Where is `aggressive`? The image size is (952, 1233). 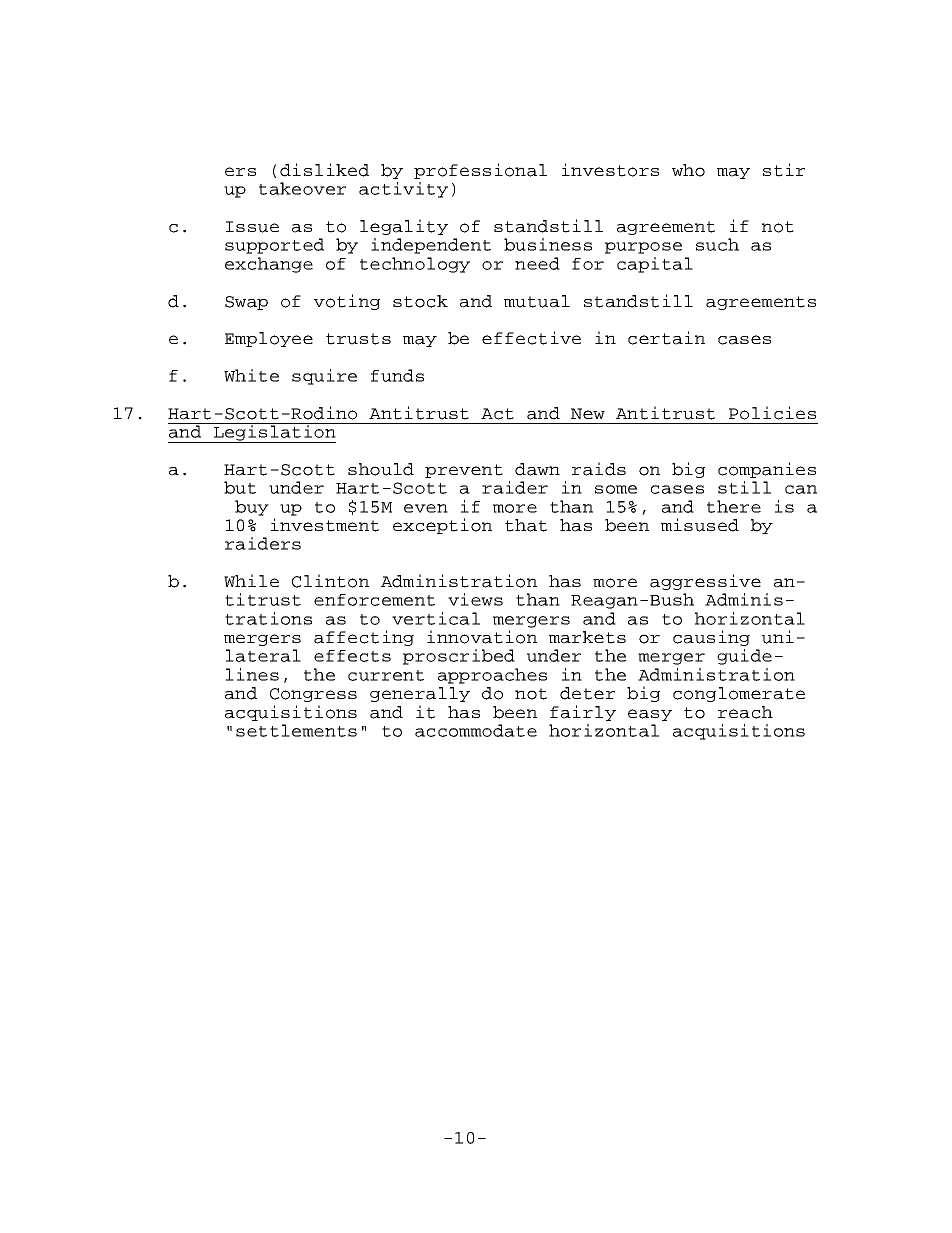 aggressive is located at coordinates (705, 582).
